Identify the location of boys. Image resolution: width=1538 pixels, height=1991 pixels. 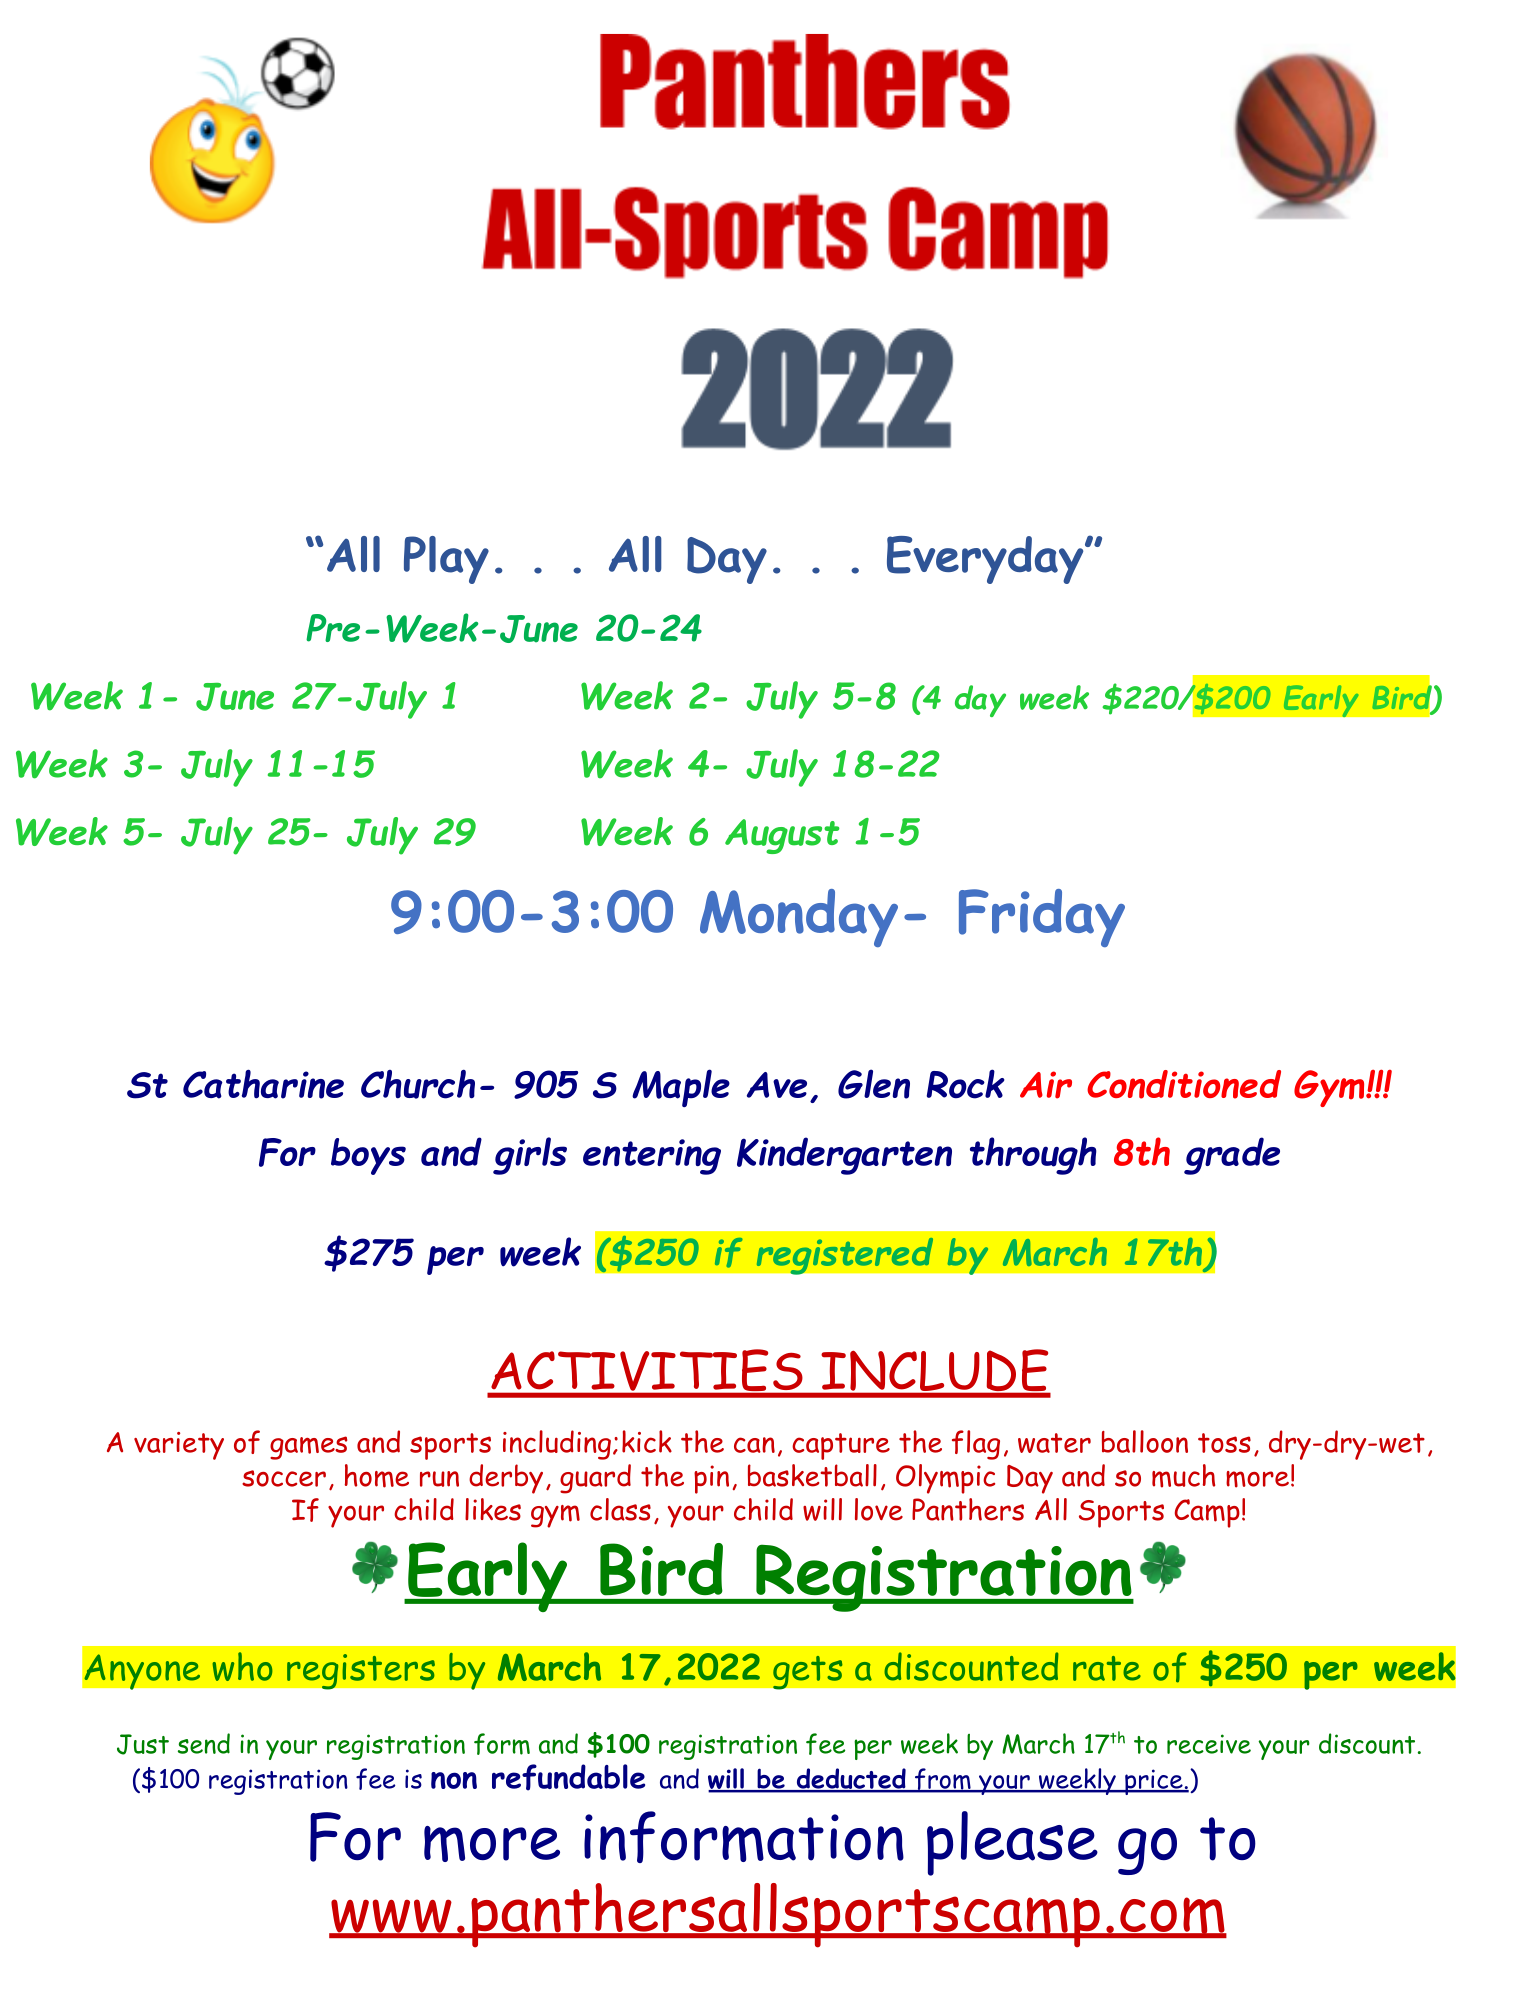
(368, 1156).
